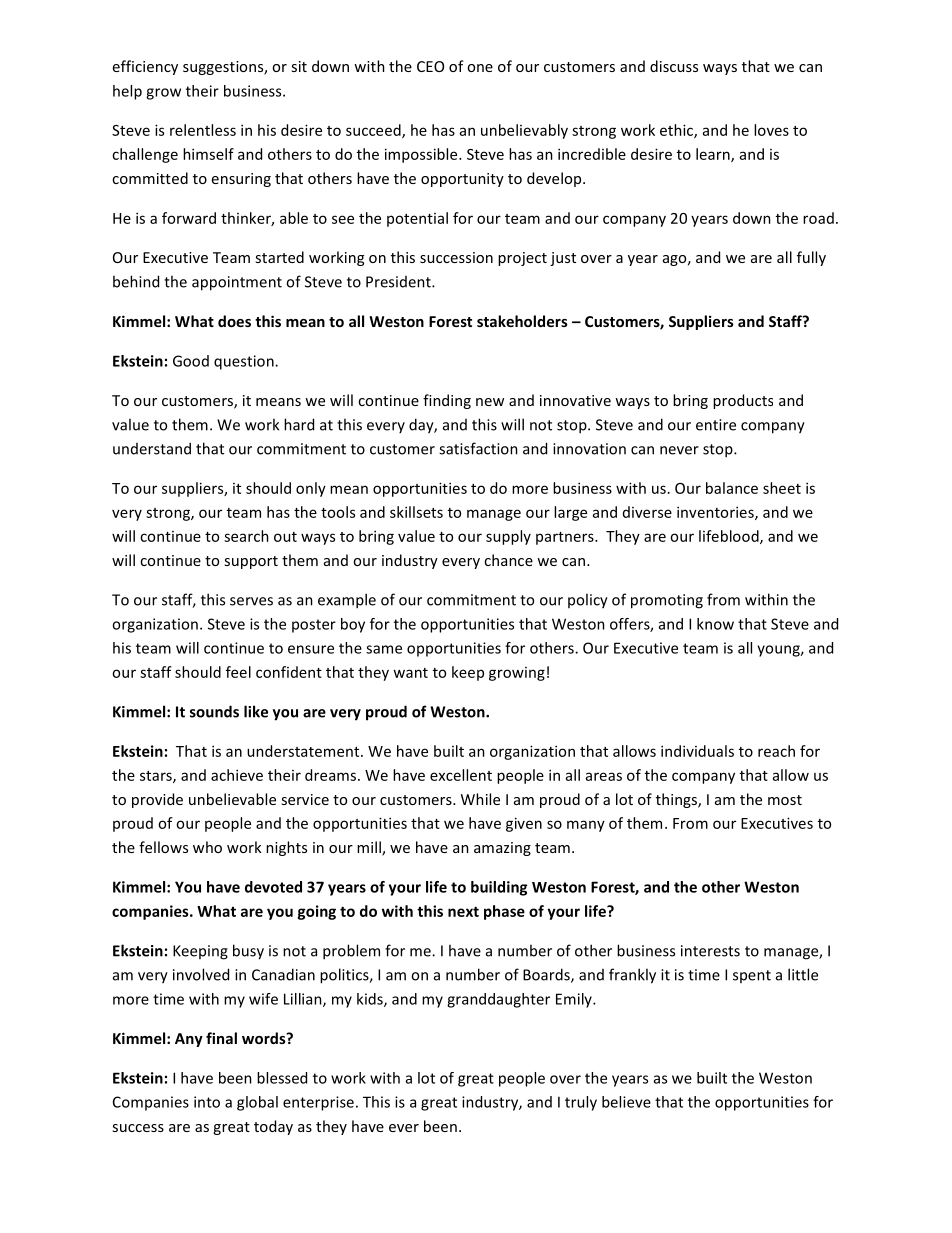  What do you see at coordinates (771, 130) in the screenshot?
I see `loves` at bounding box center [771, 130].
